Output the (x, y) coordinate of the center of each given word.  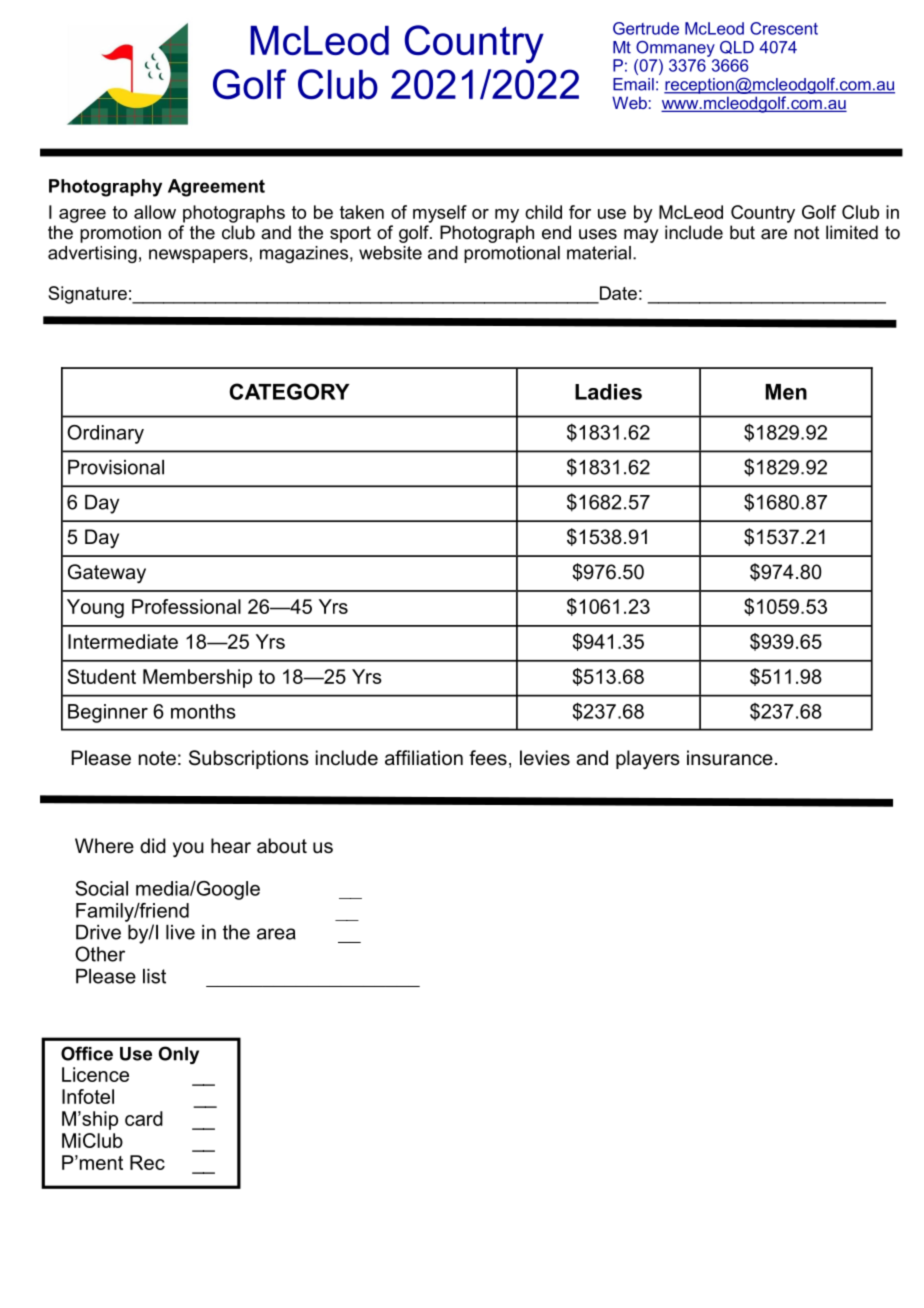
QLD (737, 47)
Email (633, 84)
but (742, 232)
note (157, 758)
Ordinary (105, 434)
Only (179, 1055)
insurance (730, 758)
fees (488, 758)
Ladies (608, 392)
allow (155, 212)
